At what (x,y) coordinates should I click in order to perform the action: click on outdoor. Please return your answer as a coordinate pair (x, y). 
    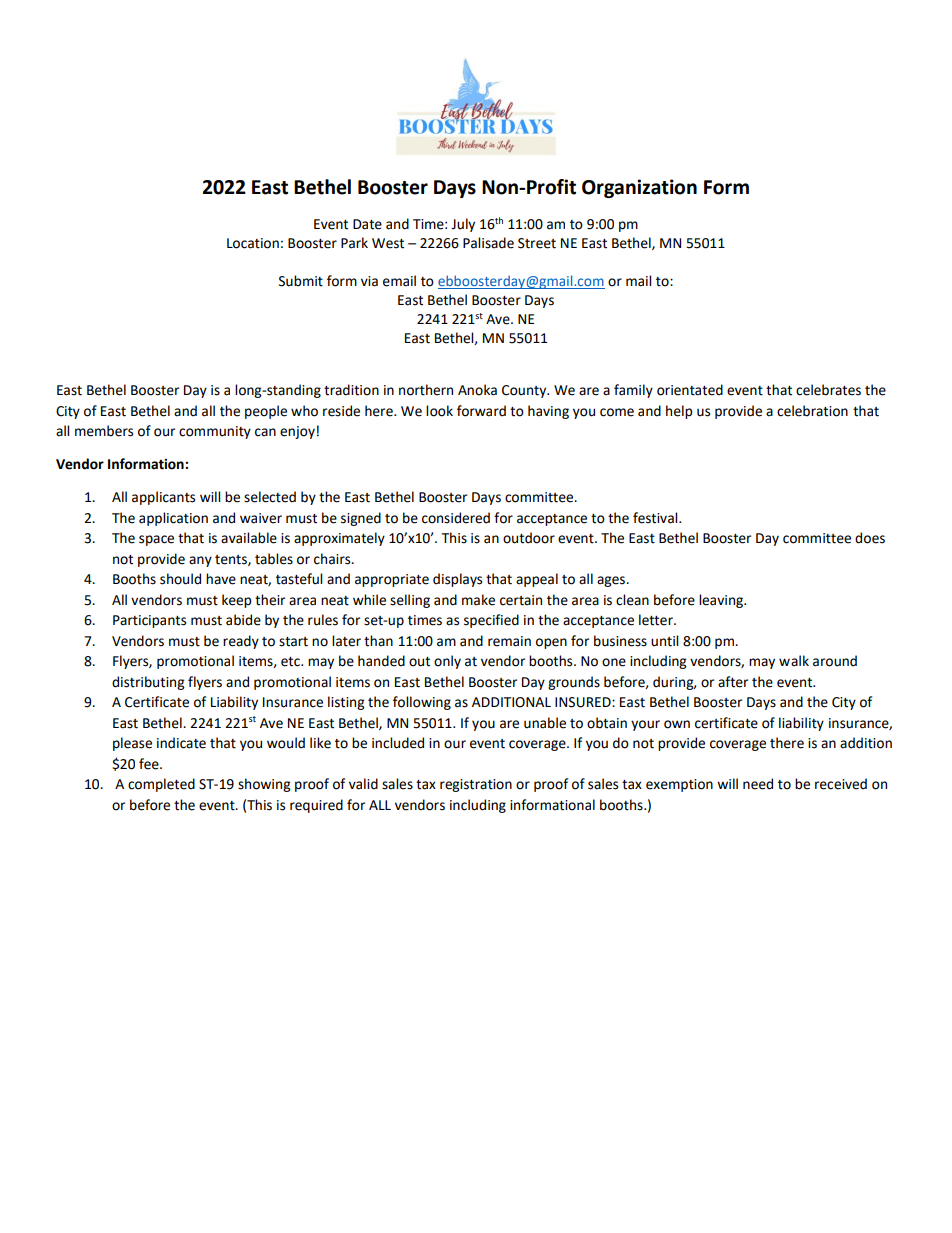
    Looking at the image, I should click on (529, 538).
